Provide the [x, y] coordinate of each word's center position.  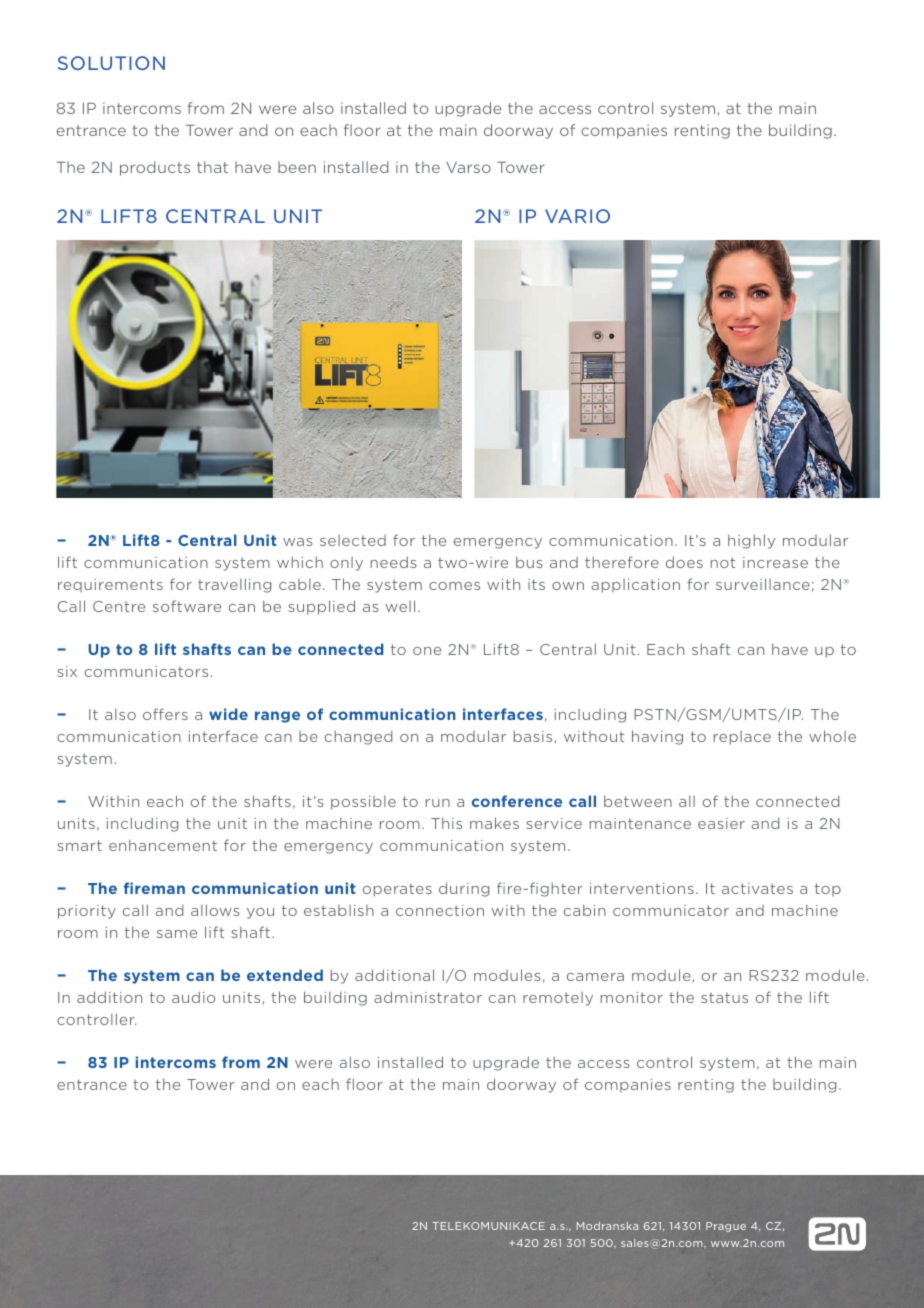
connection [440, 910]
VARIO [577, 216]
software [187, 606]
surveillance [763, 584]
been [297, 167]
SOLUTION [111, 63]
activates [757, 888]
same [177, 934]
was [298, 542]
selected [353, 540]
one [427, 651]
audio [193, 997]
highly [751, 541]
